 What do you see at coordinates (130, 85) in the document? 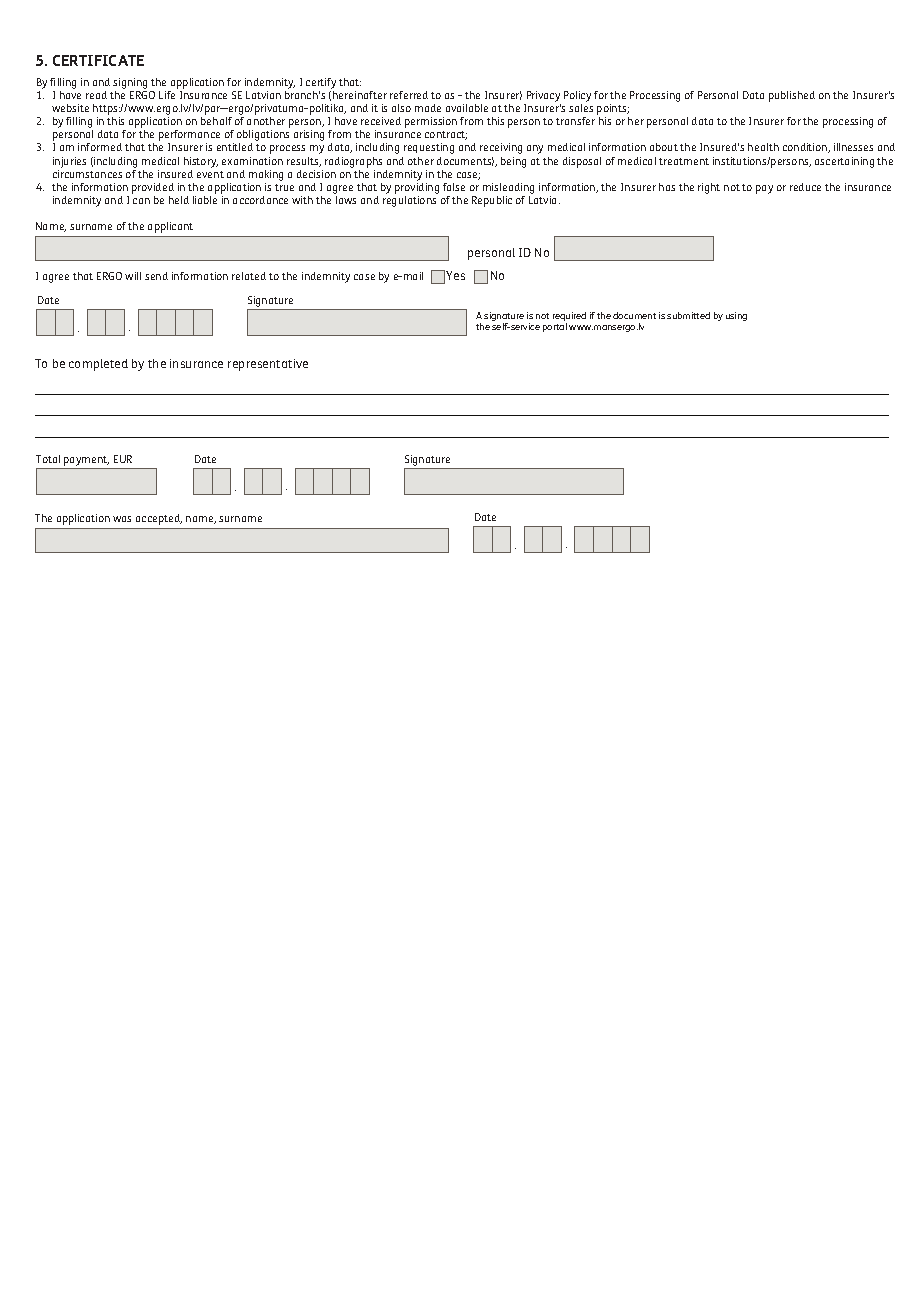
I see `signing` at bounding box center [130, 85].
